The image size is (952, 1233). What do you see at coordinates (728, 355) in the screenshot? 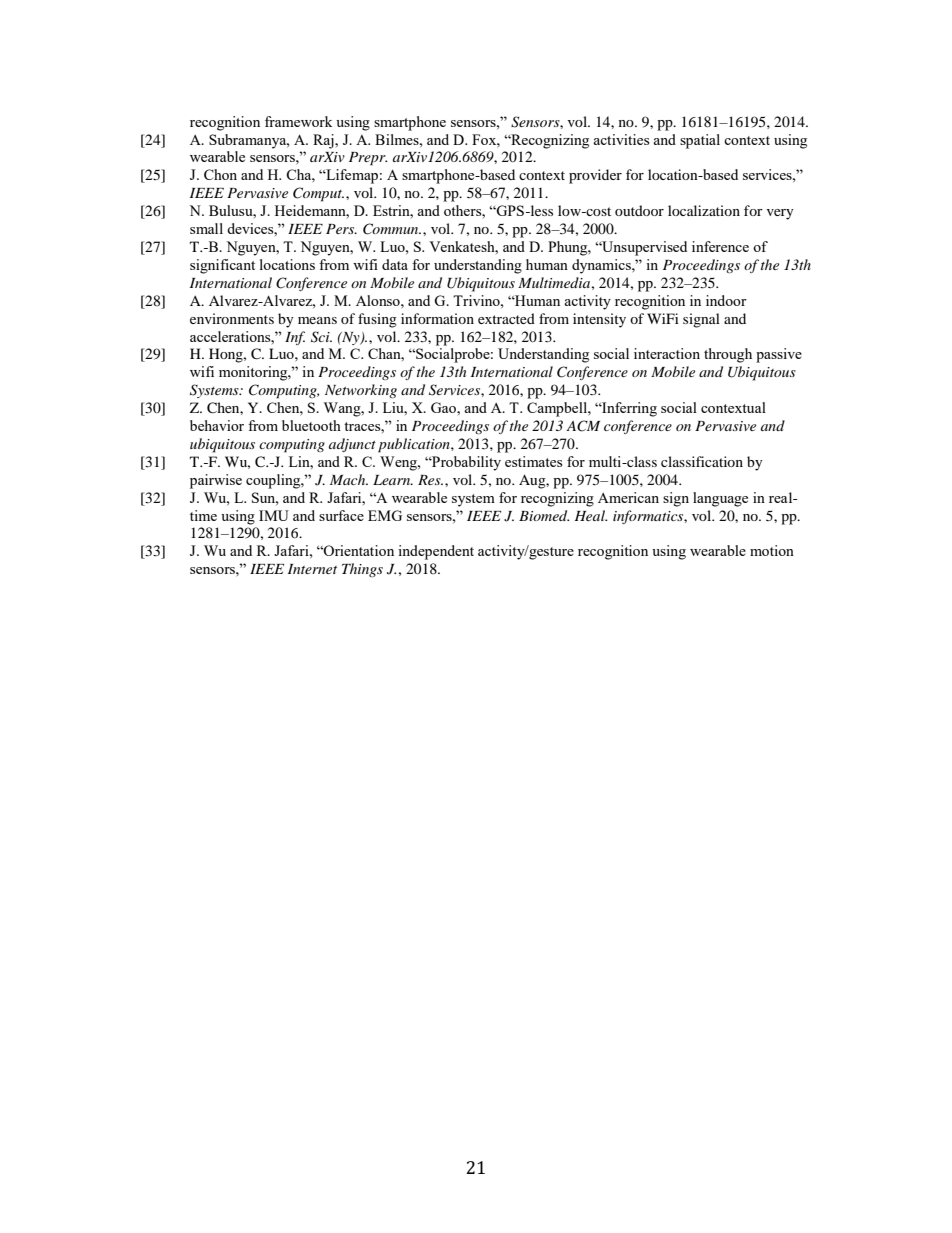
I see `through` at bounding box center [728, 355].
